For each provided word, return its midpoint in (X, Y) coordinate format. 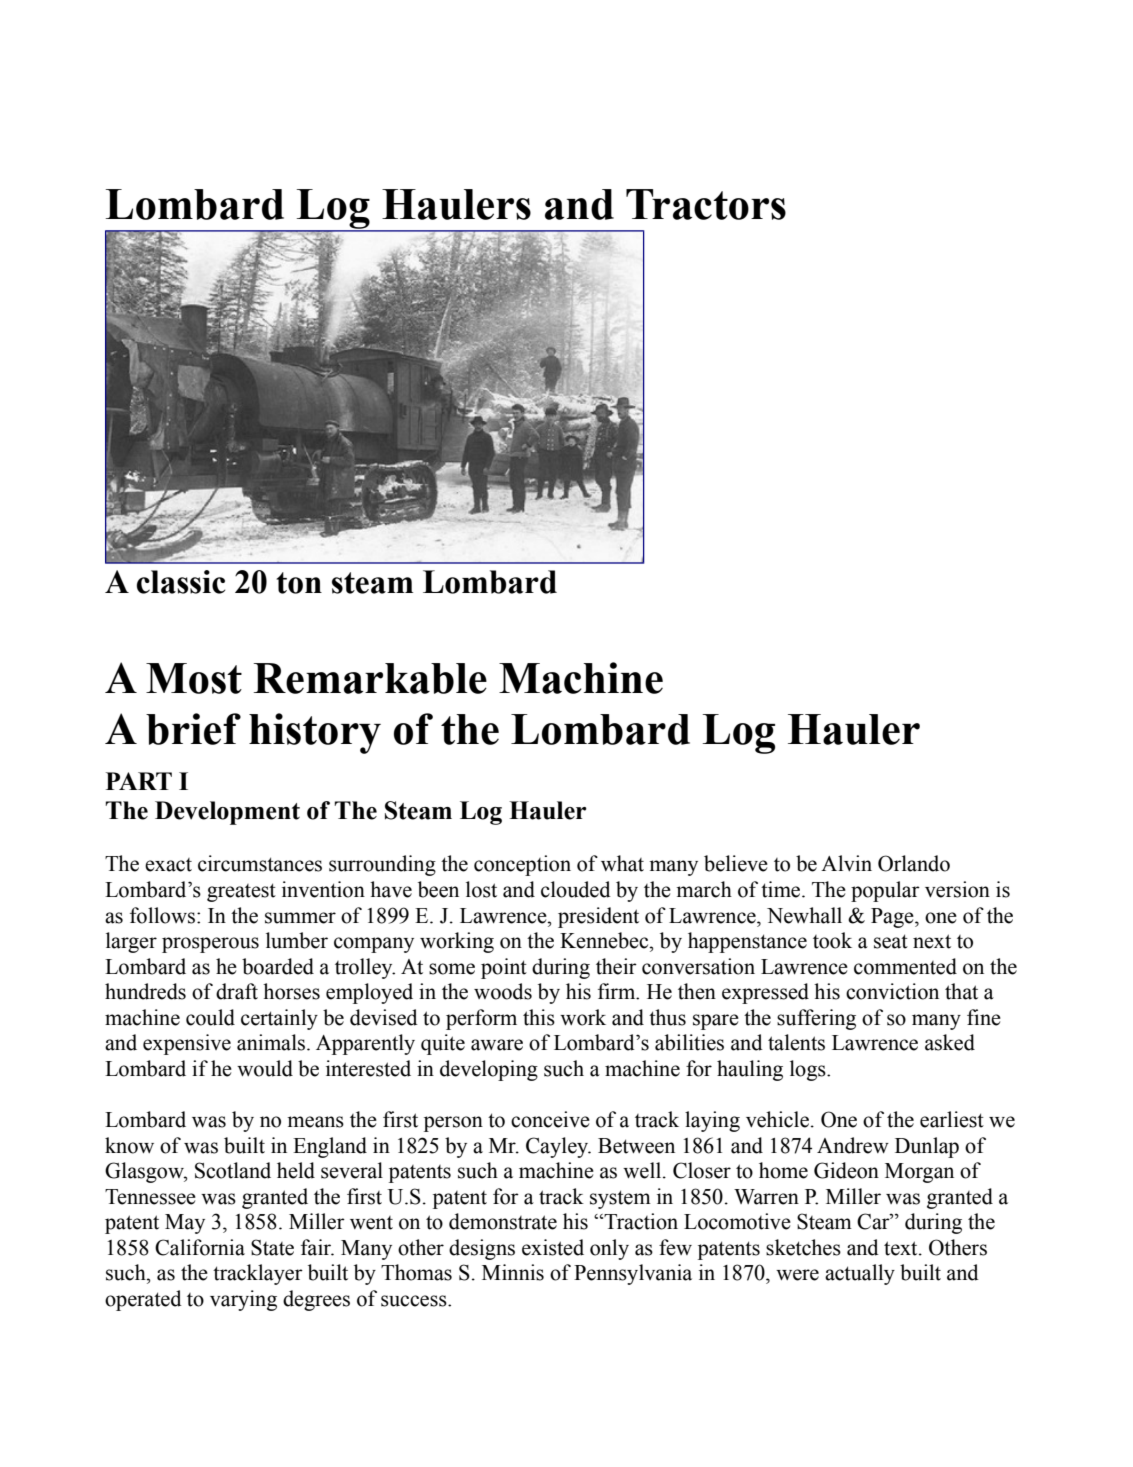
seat (891, 941)
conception (522, 865)
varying (243, 1300)
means (315, 1122)
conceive (550, 1119)
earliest (952, 1119)
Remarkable (370, 678)
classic (181, 582)
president (598, 917)
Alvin (846, 863)
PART (139, 781)
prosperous (210, 945)
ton (299, 583)
